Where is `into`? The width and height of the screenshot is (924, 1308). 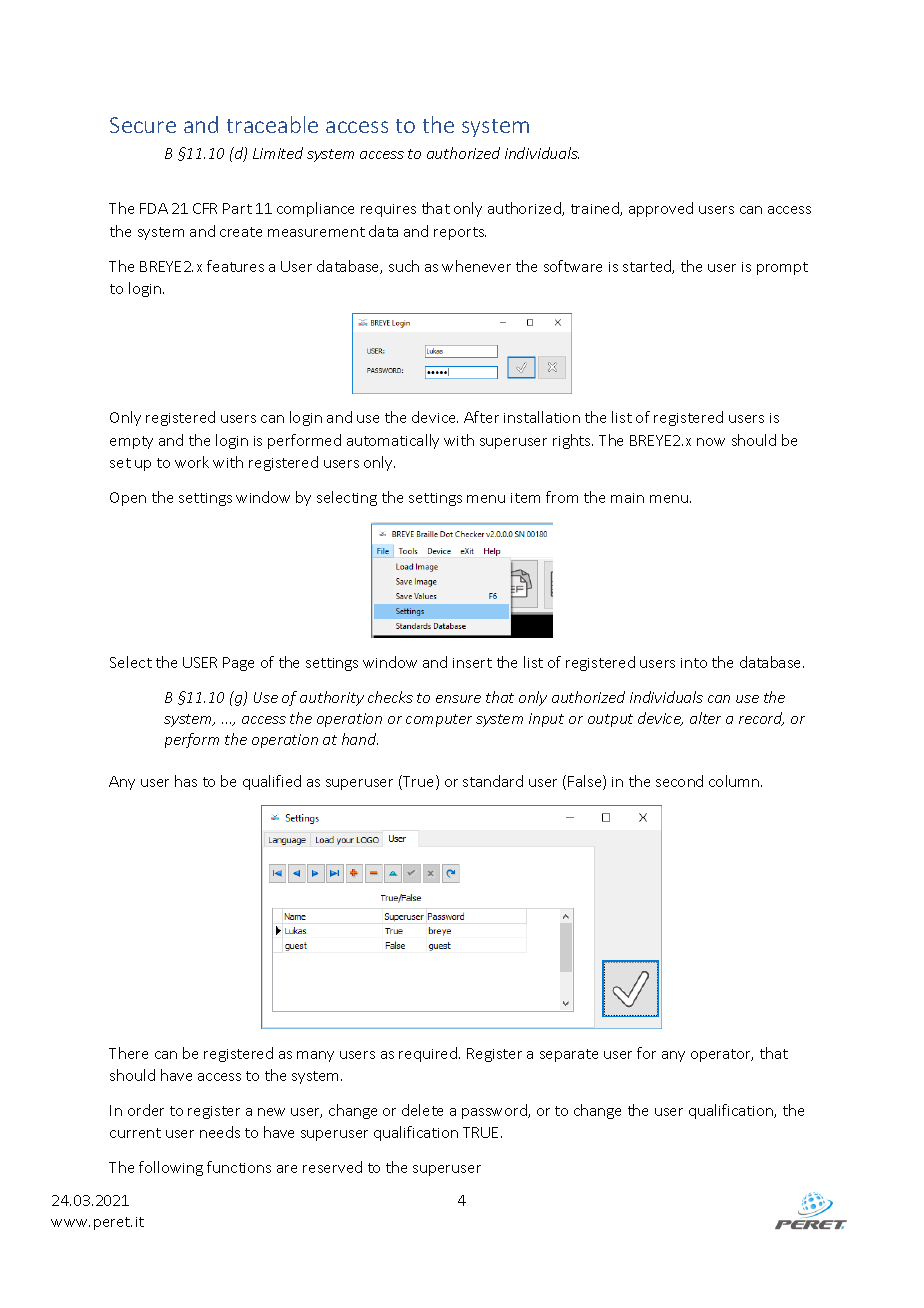
into is located at coordinates (694, 663).
